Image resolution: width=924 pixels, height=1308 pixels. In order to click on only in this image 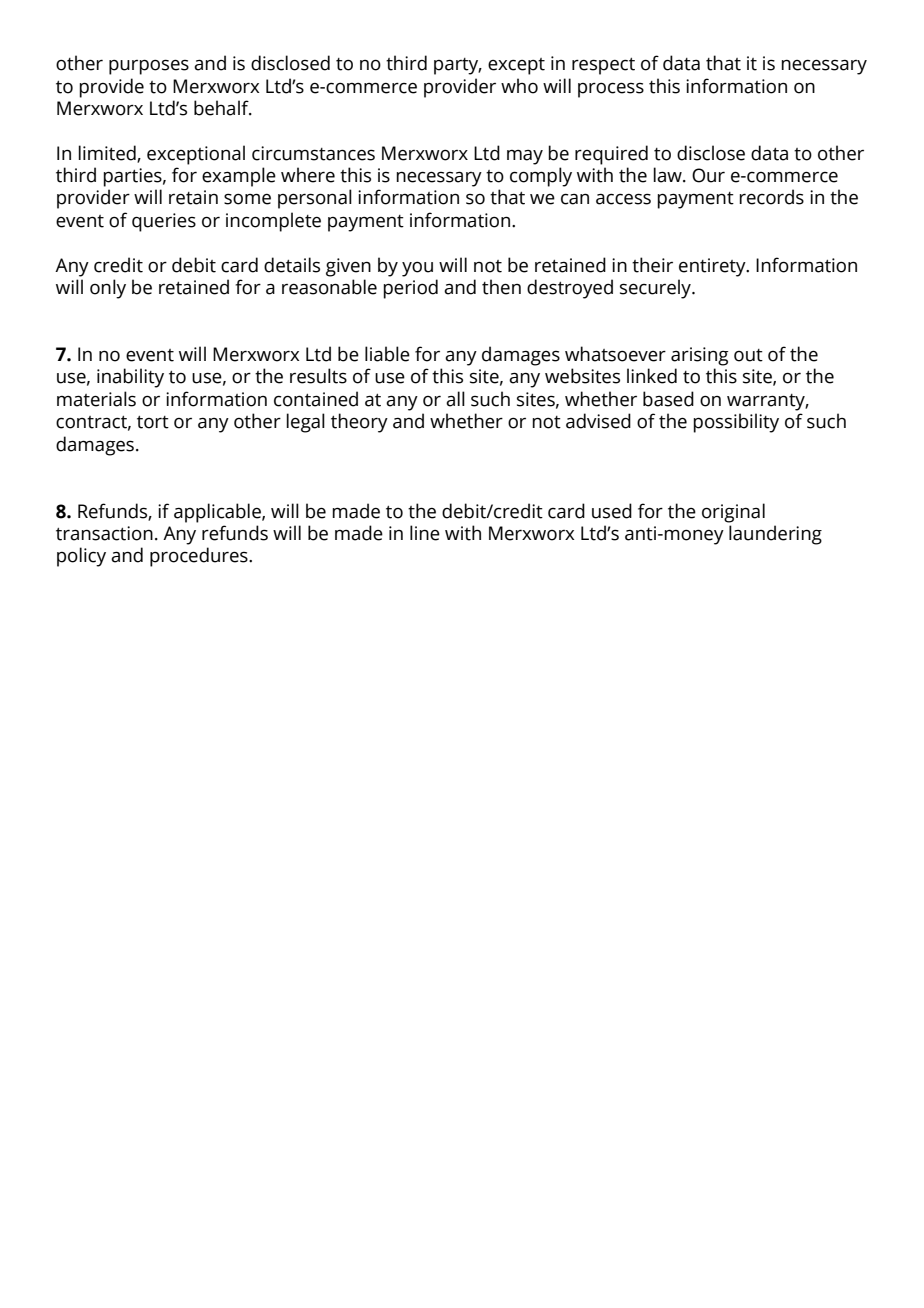, I will do `click(108, 289)`.
